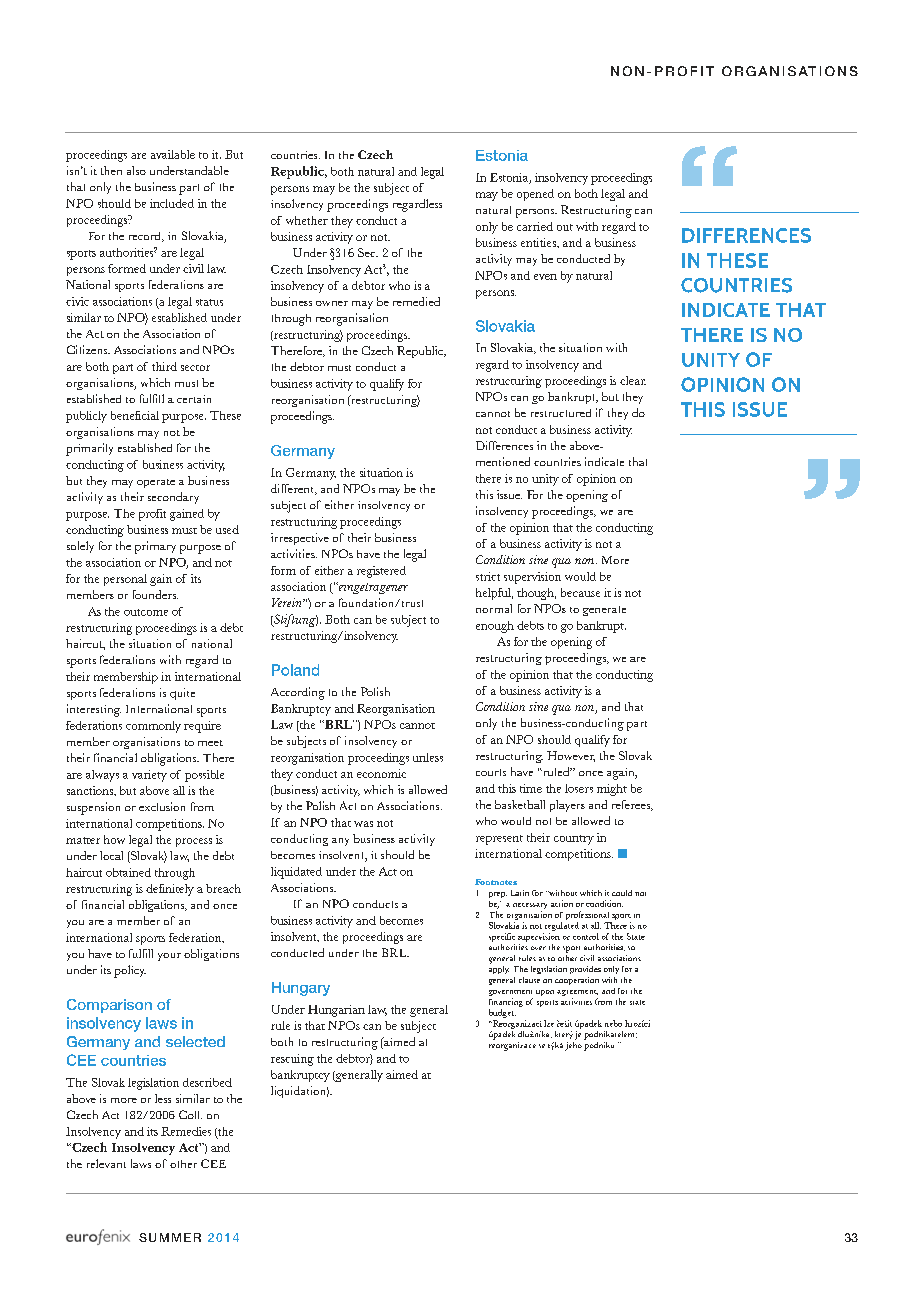  Describe the element at coordinates (292, 1060) in the page. I see `rescuing` at that location.
